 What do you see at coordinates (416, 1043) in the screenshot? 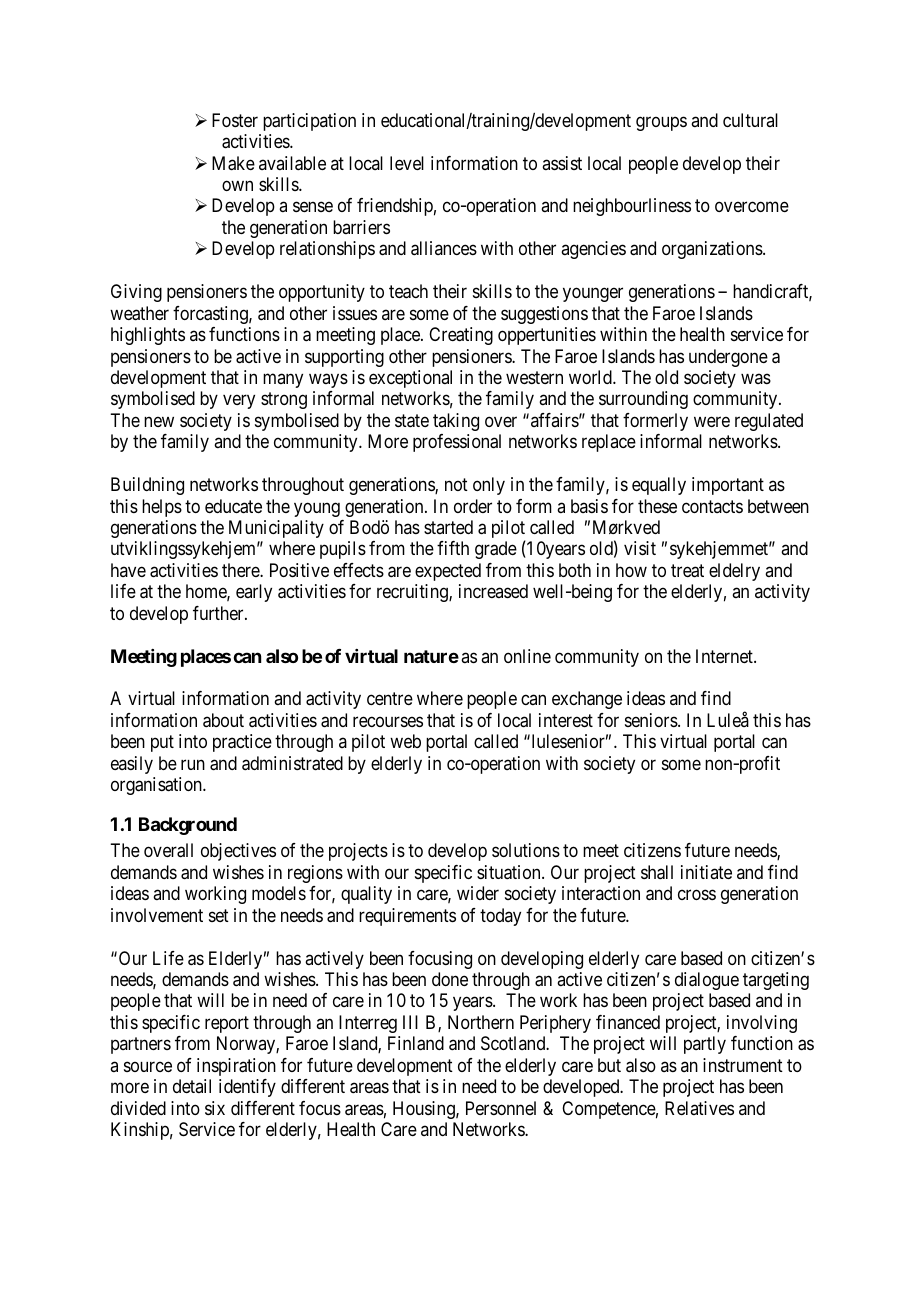
I see `Finland` at bounding box center [416, 1043].
